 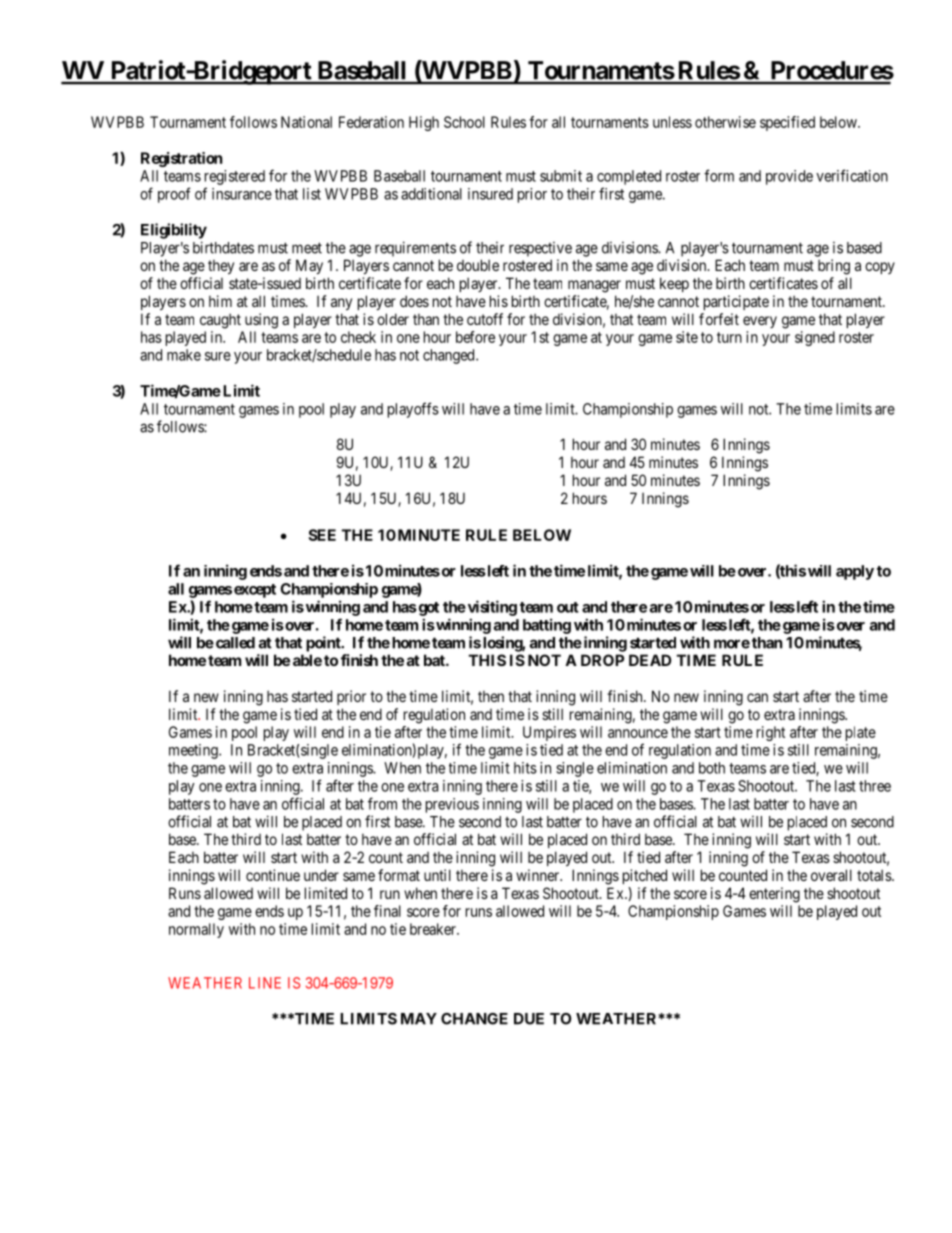 I want to click on apply, so click(x=855, y=572).
